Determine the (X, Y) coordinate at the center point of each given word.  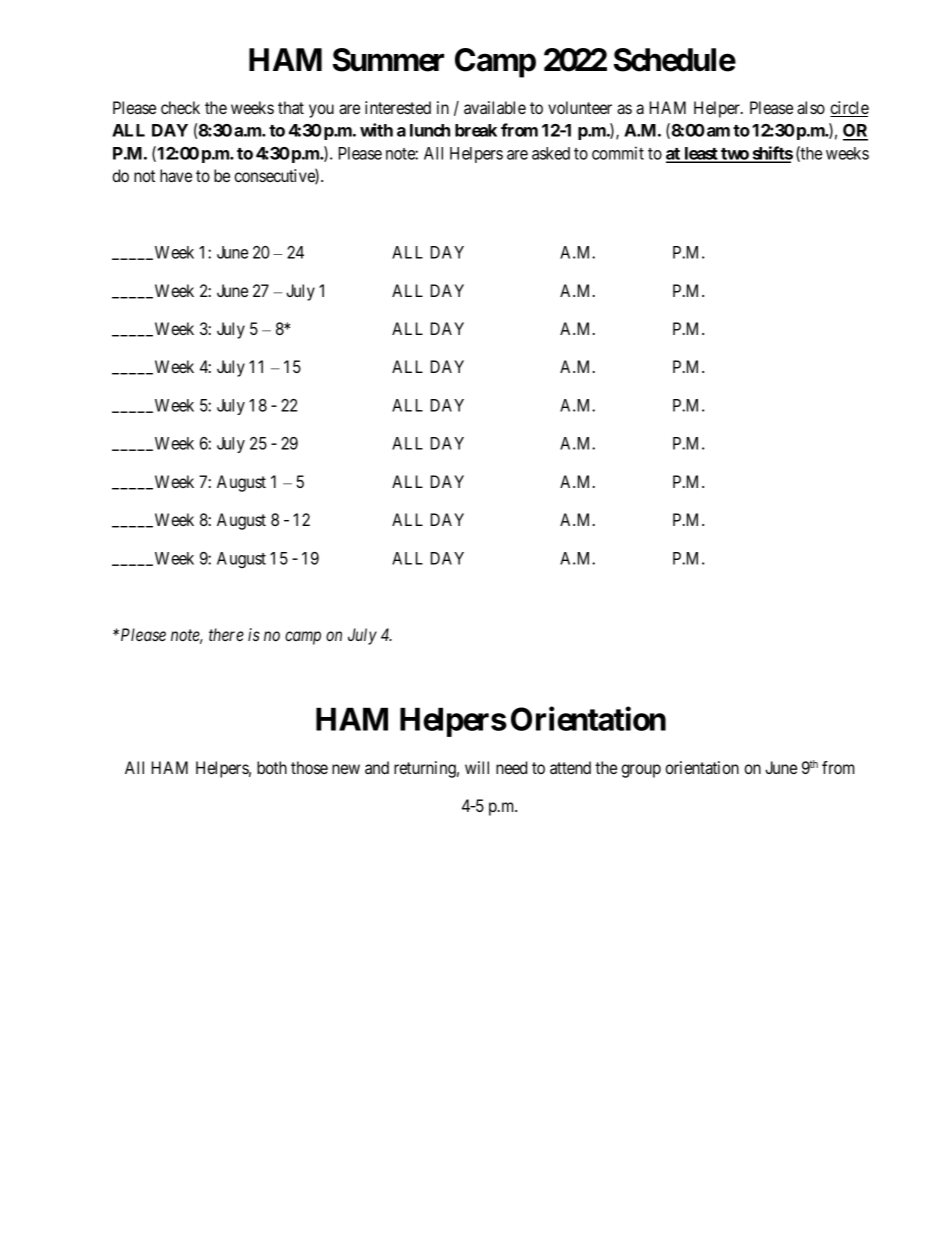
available (495, 107)
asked (551, 153)
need (511, 767)
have (176, 175)
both (272, 767)
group (641, 771)
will (477, 767)
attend (570, 767)
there (226, 634)
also (811, 107)
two (734, 155)
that (291, 107)
